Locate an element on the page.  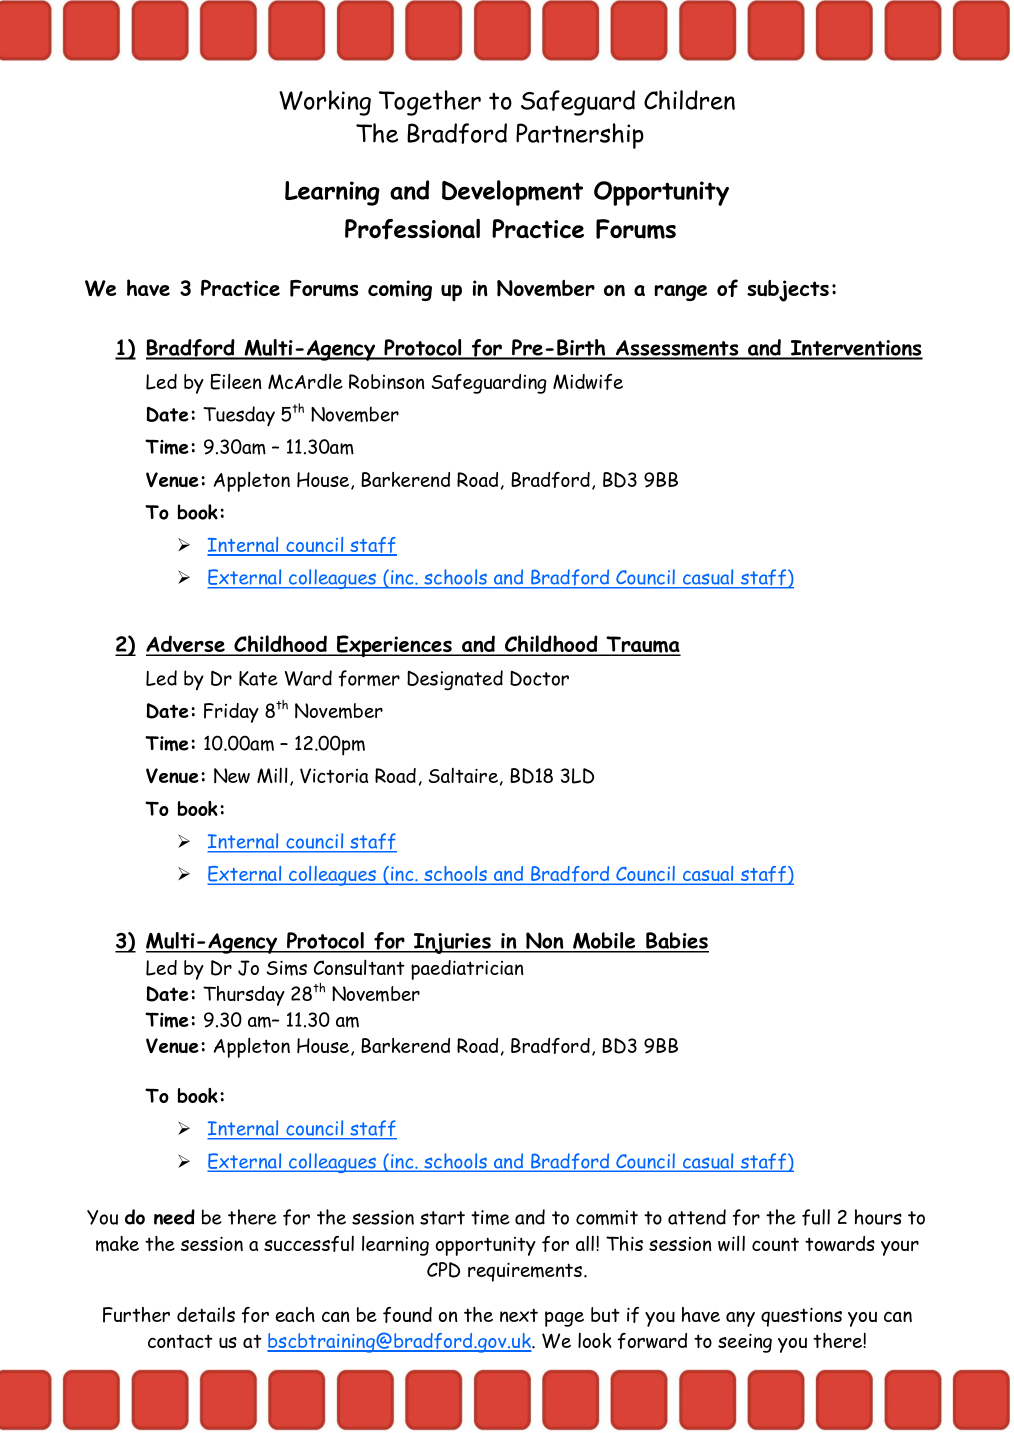
Friday is located at coordinates (231, 713).
